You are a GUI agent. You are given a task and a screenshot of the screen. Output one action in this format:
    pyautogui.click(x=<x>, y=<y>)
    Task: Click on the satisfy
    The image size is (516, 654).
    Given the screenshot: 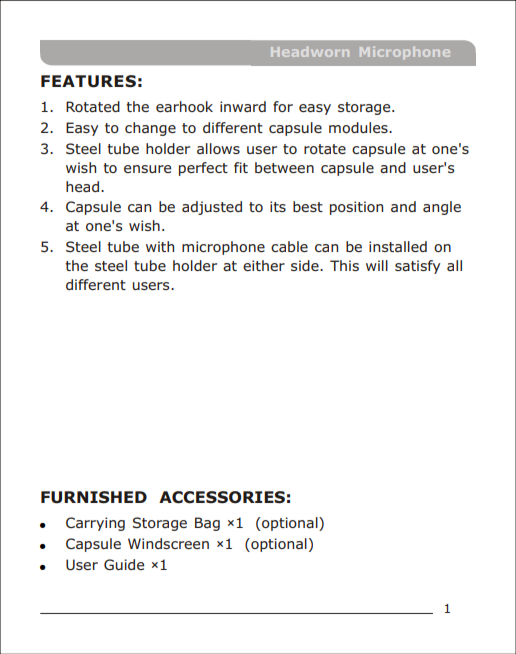 What is the action you would take?
    pyautogui.click(x=417, y=267)
